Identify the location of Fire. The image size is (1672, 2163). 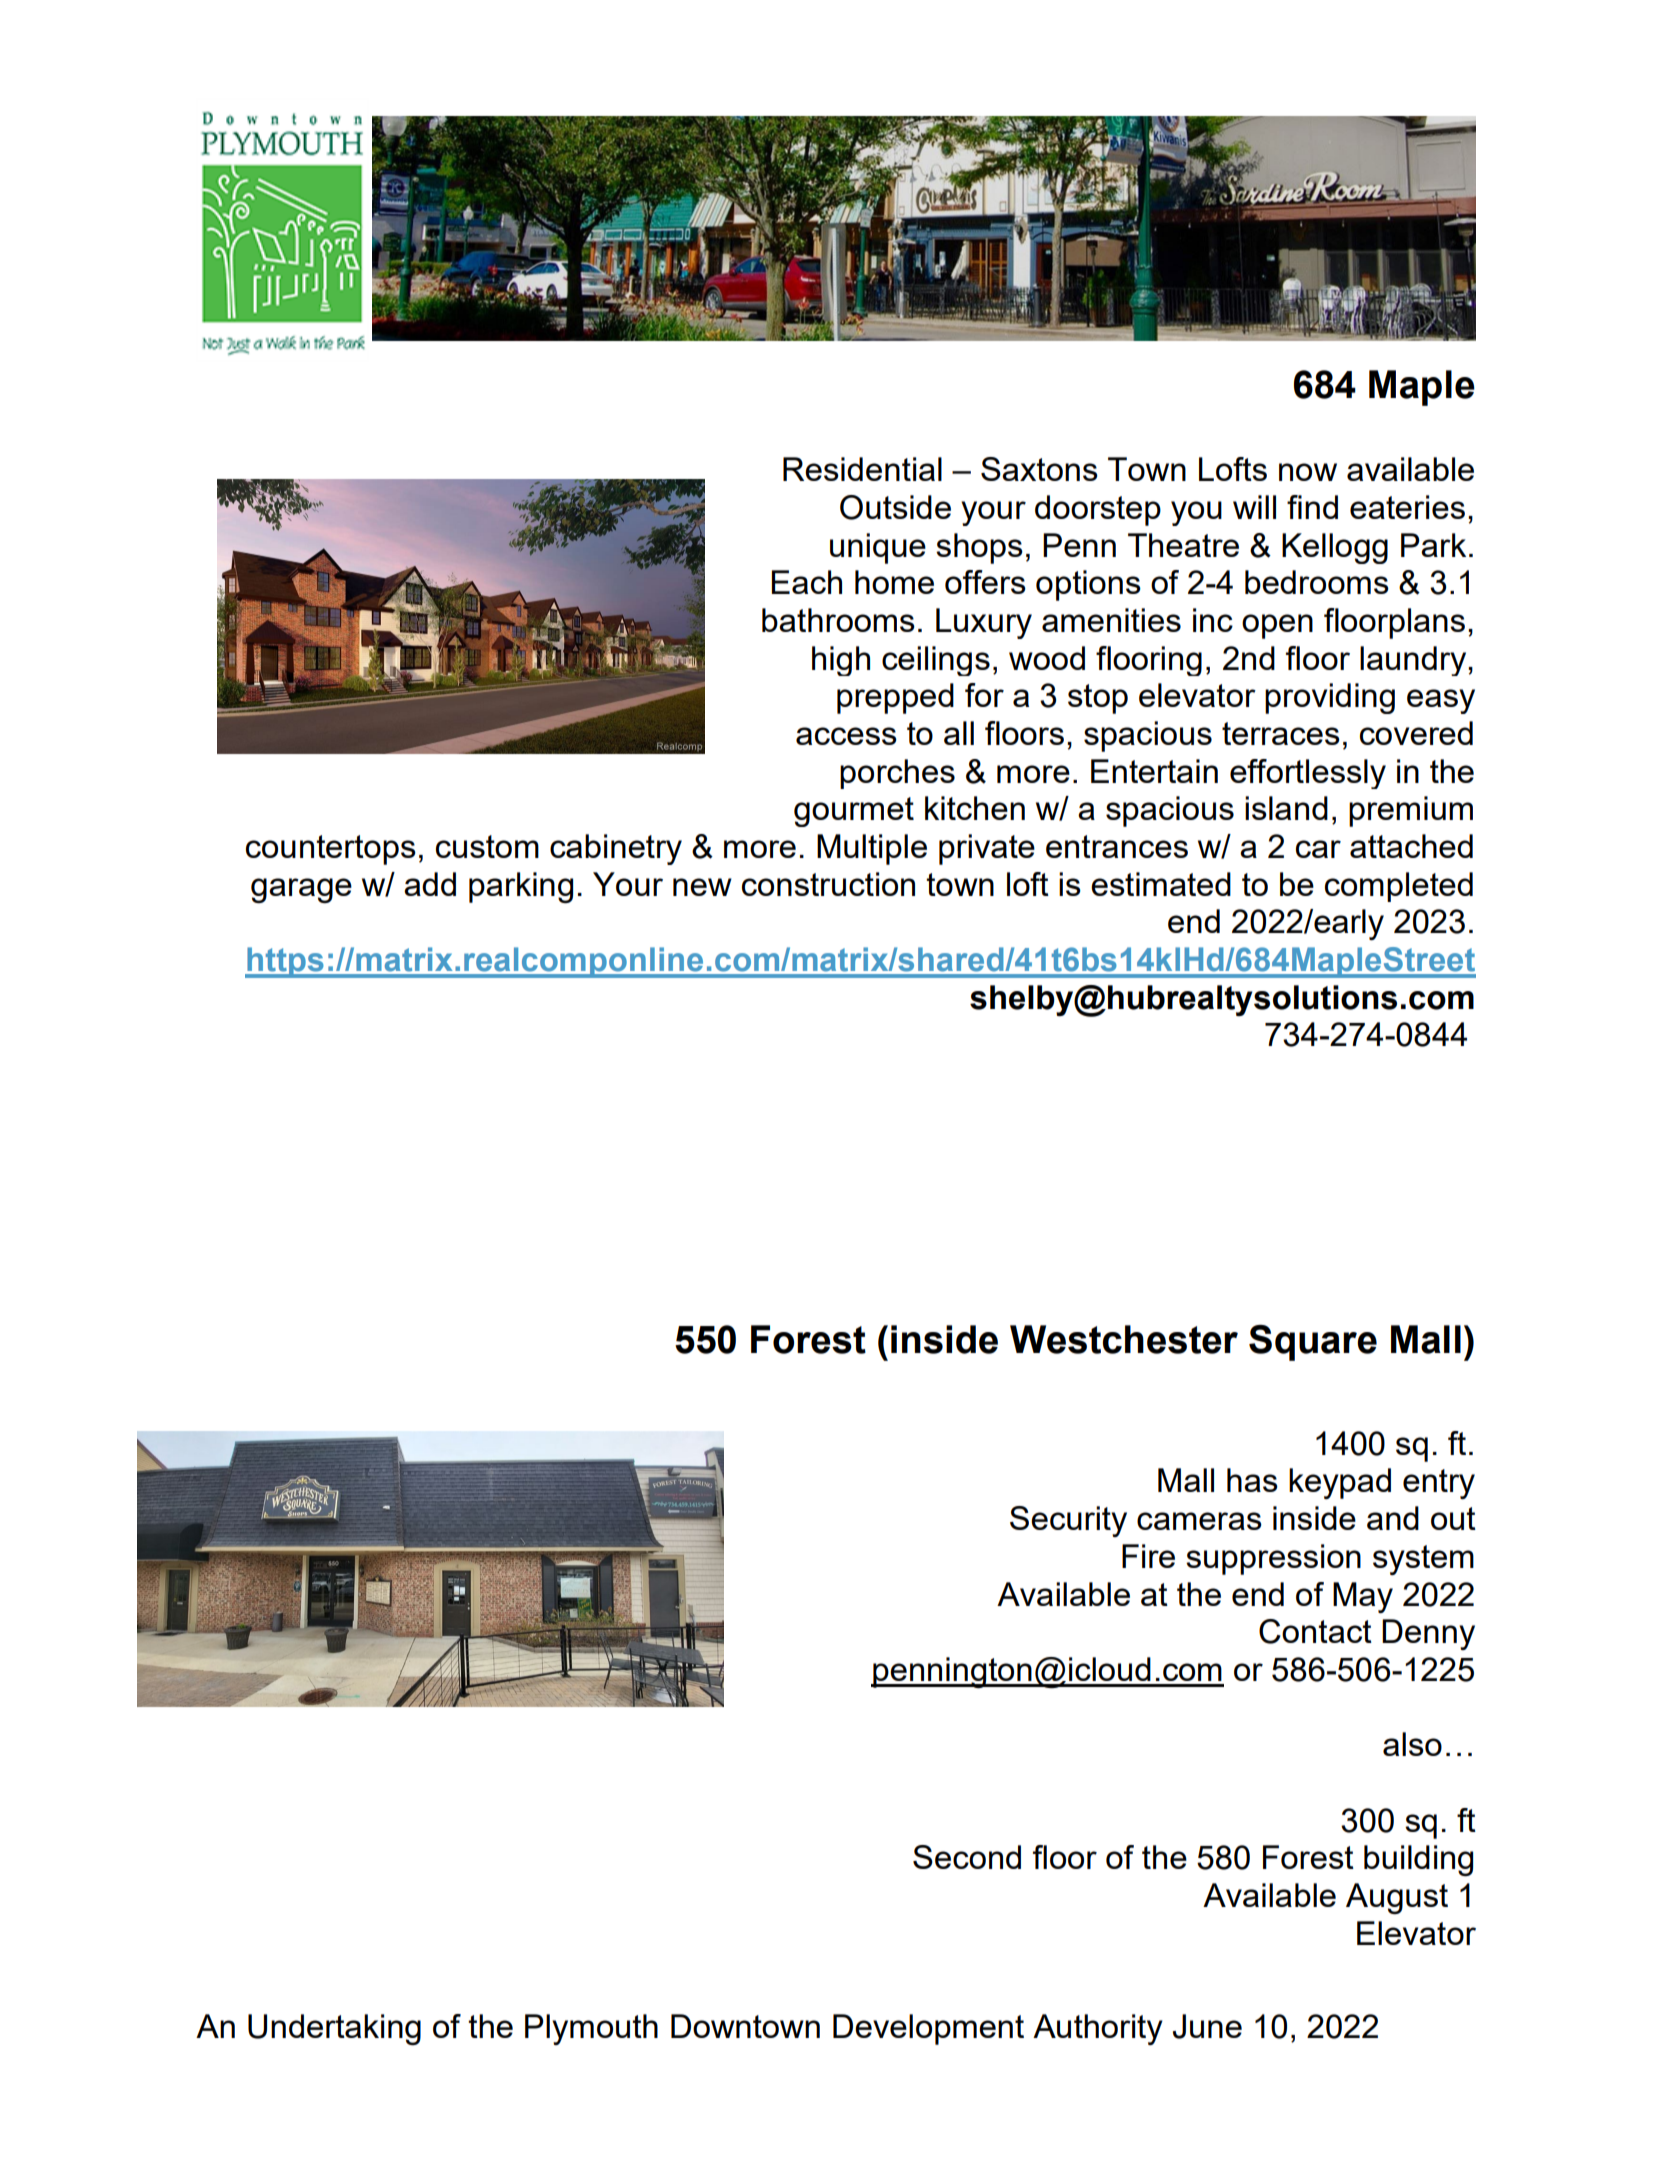
(1148, 1556).
